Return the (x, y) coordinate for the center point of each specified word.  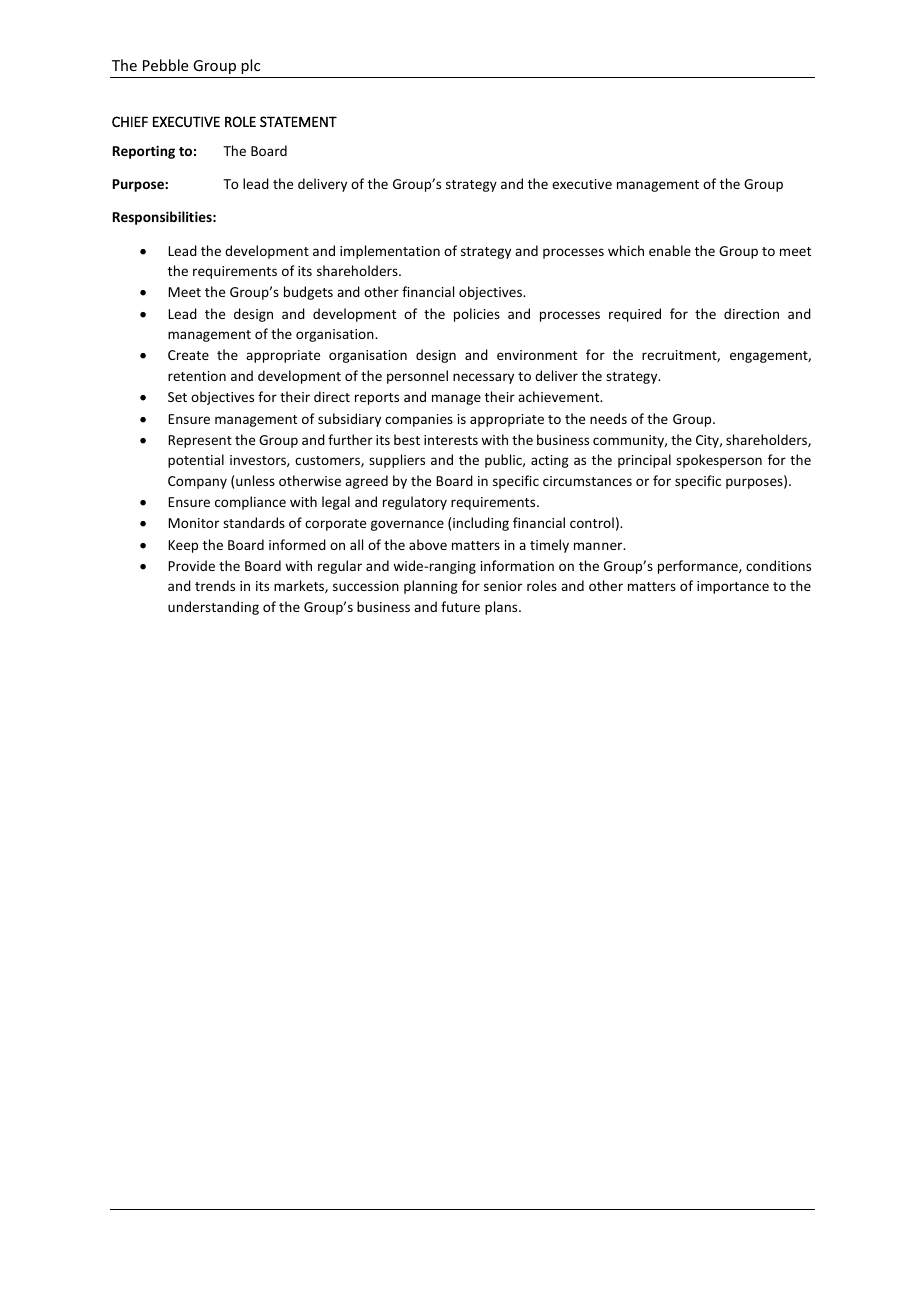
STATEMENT (298, 121)
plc (250, 66)
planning (431, 587)
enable (670, 250)
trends (215, 585)
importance (733, 587)
